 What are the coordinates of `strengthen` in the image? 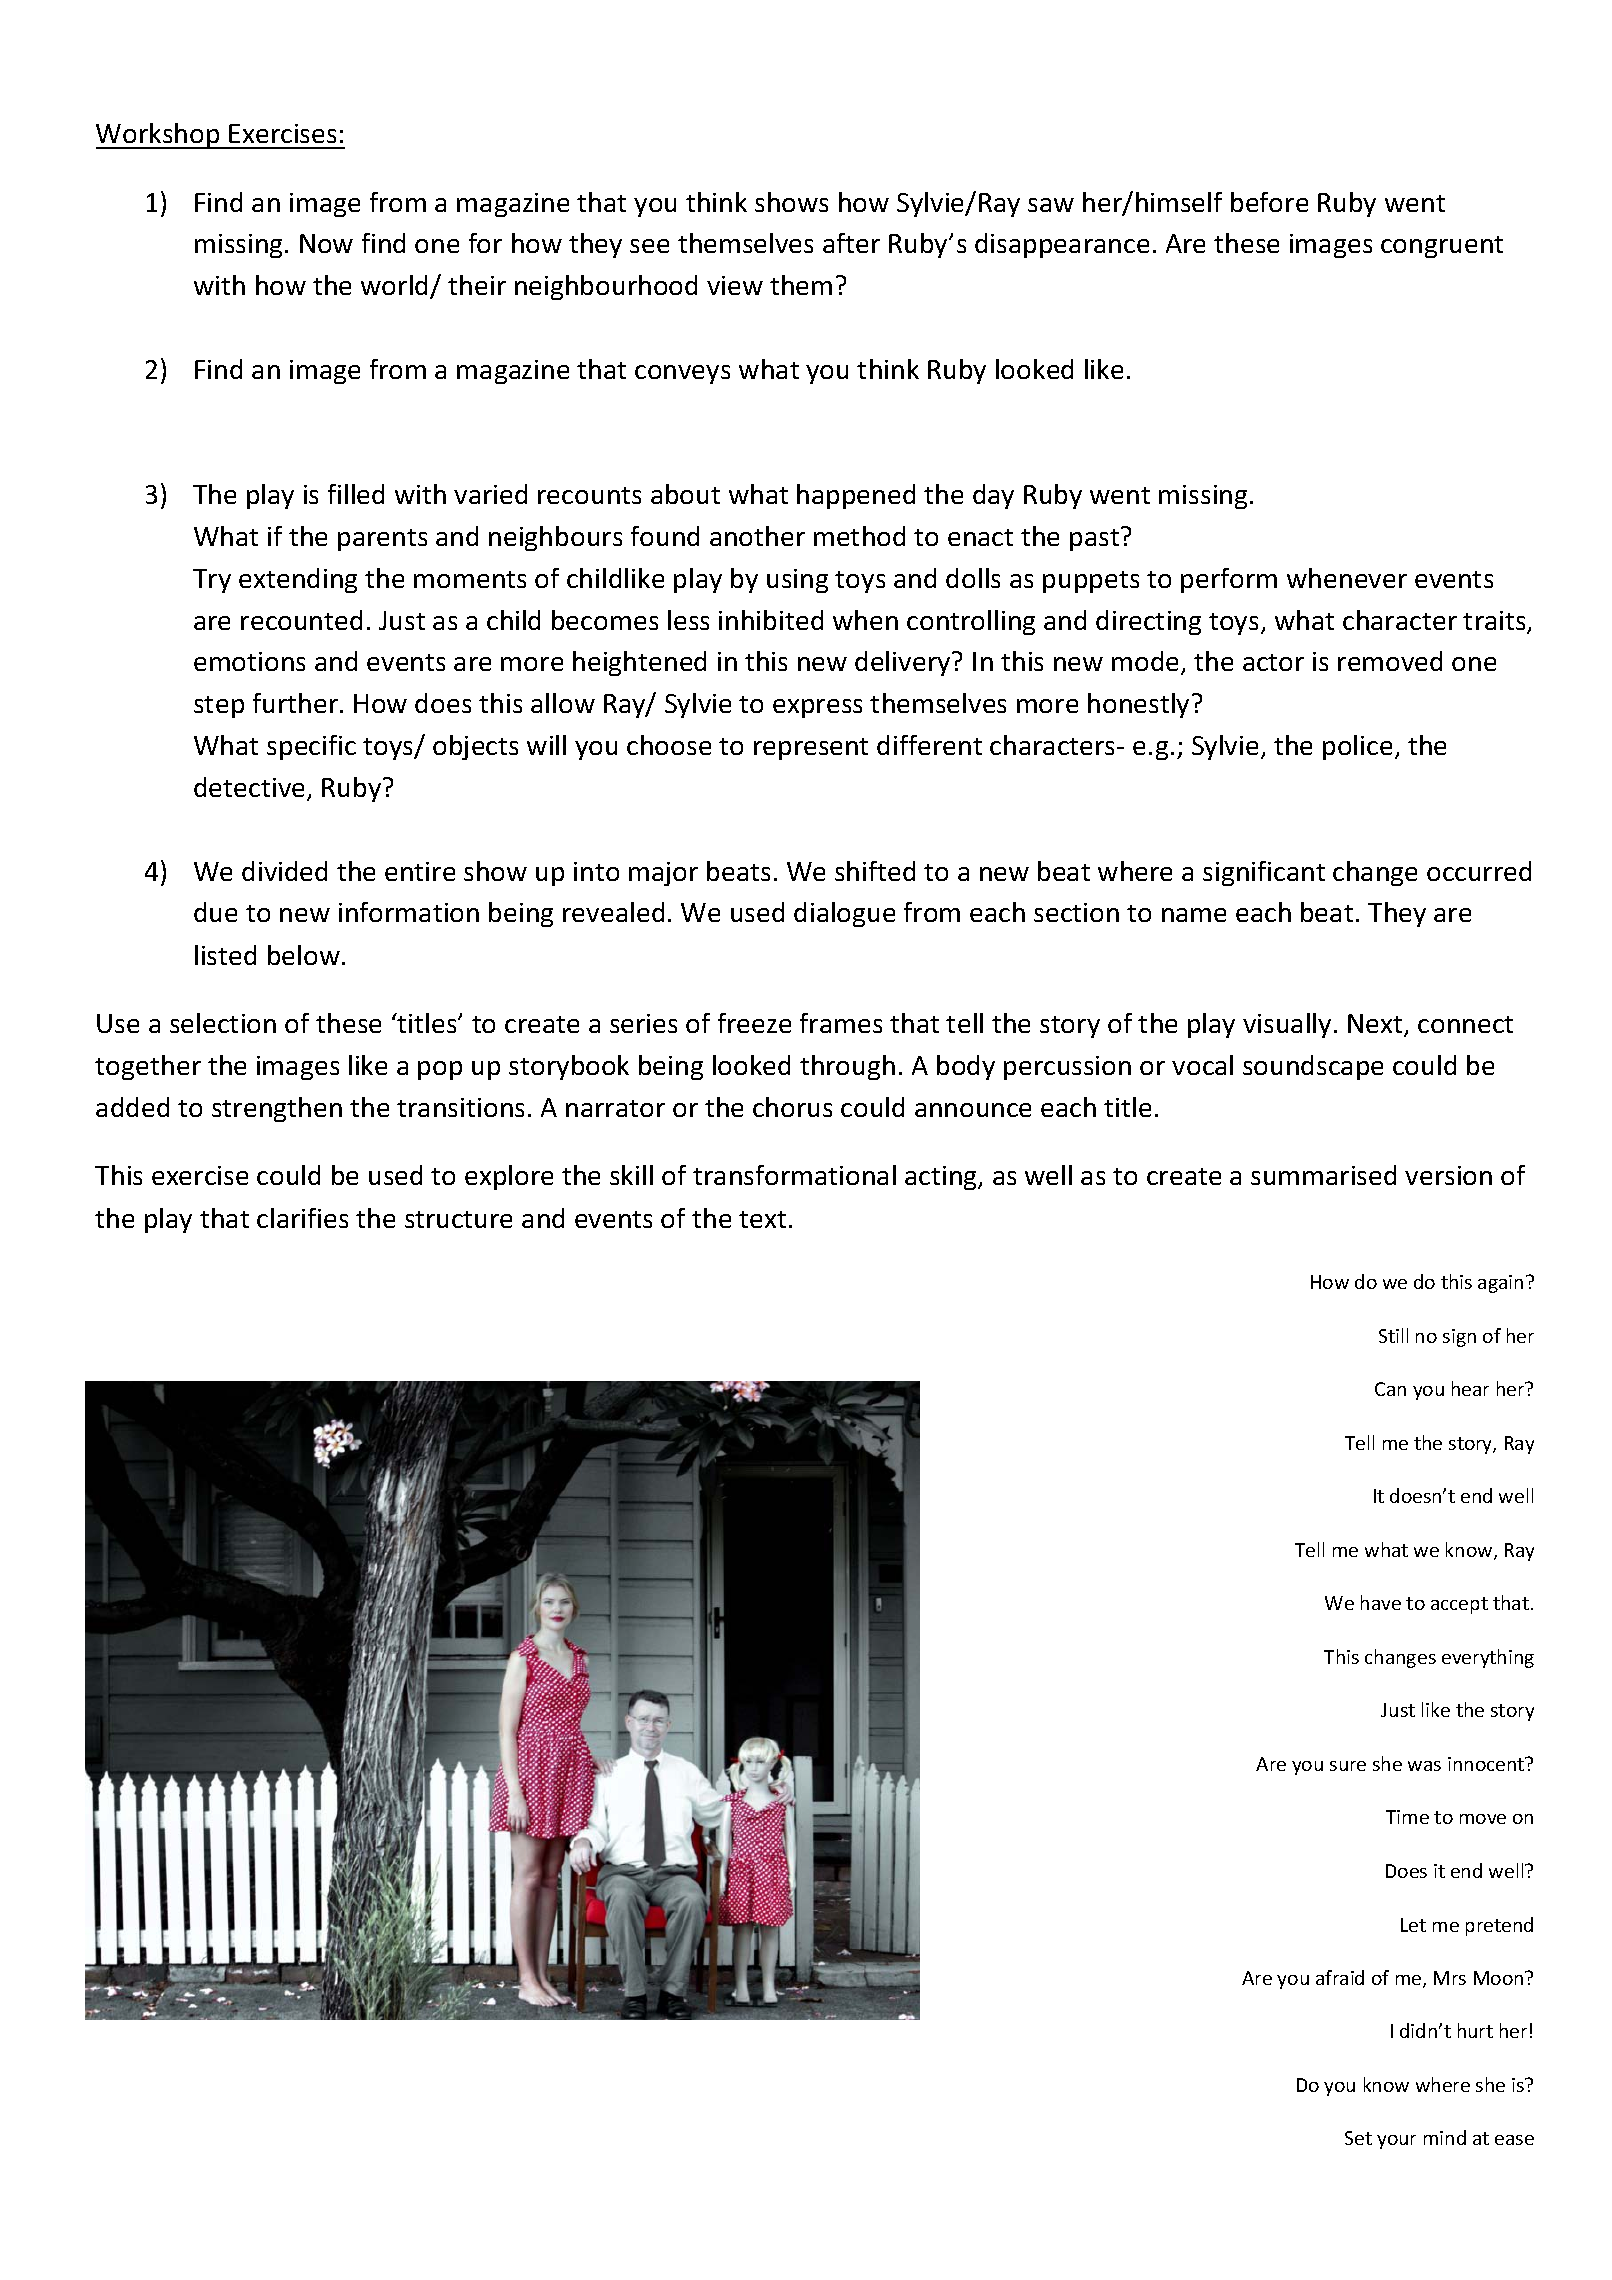 It's located at (277, 1109).
